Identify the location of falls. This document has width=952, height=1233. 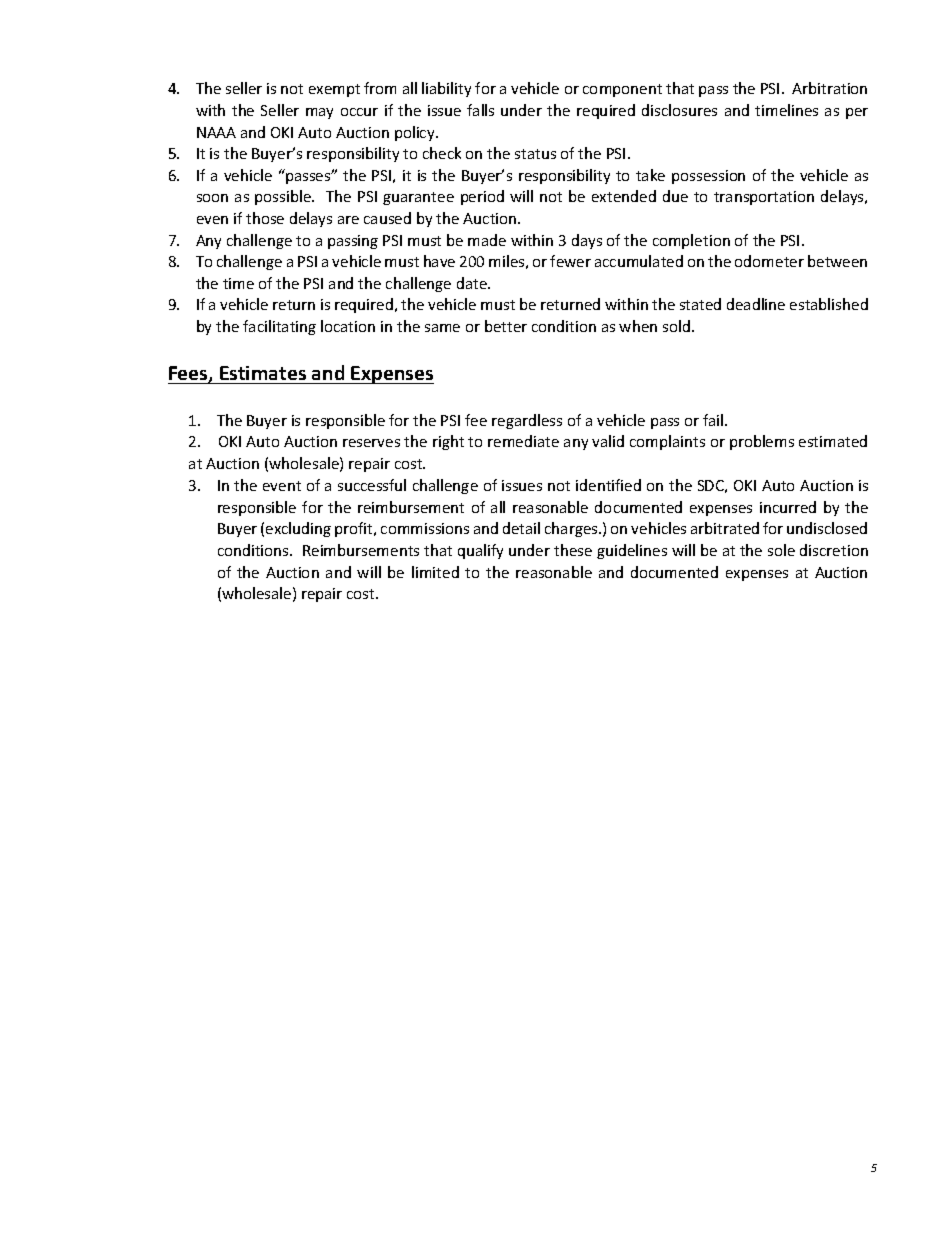
(480, 110).
